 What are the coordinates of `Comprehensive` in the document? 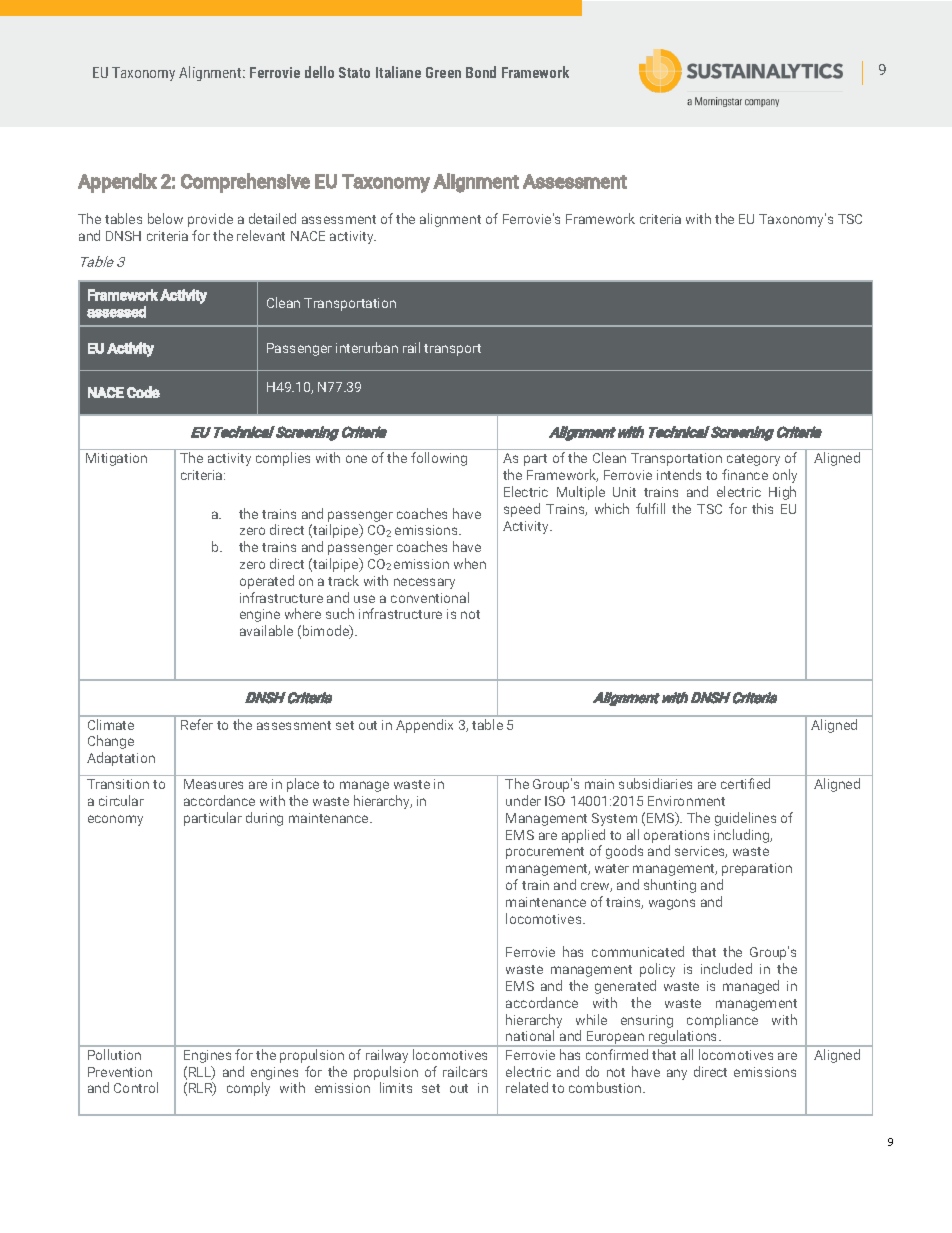 It's located at (245, 183).
